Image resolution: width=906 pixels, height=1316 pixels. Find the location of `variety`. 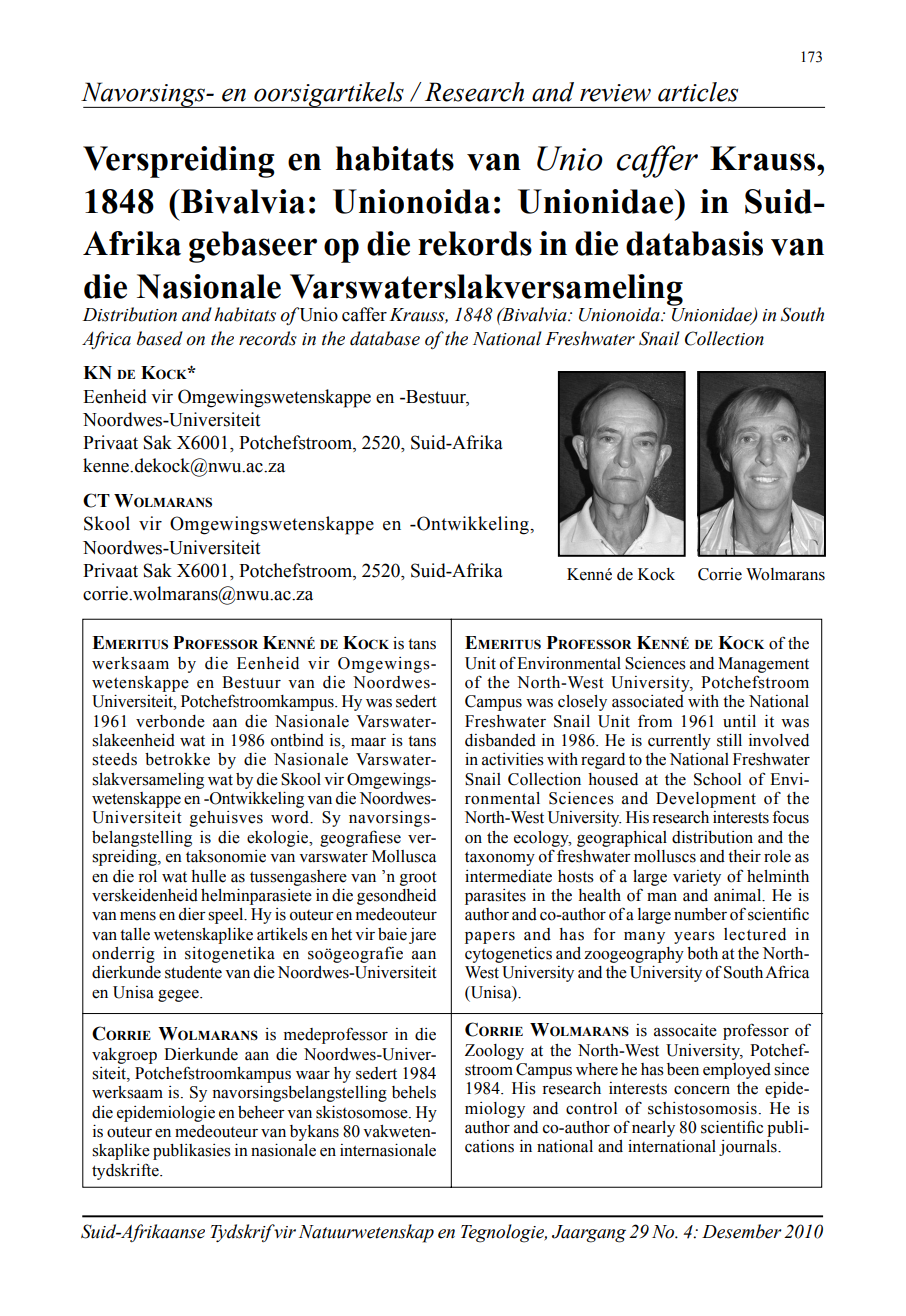

variety is located at coordinates (697, 878).
